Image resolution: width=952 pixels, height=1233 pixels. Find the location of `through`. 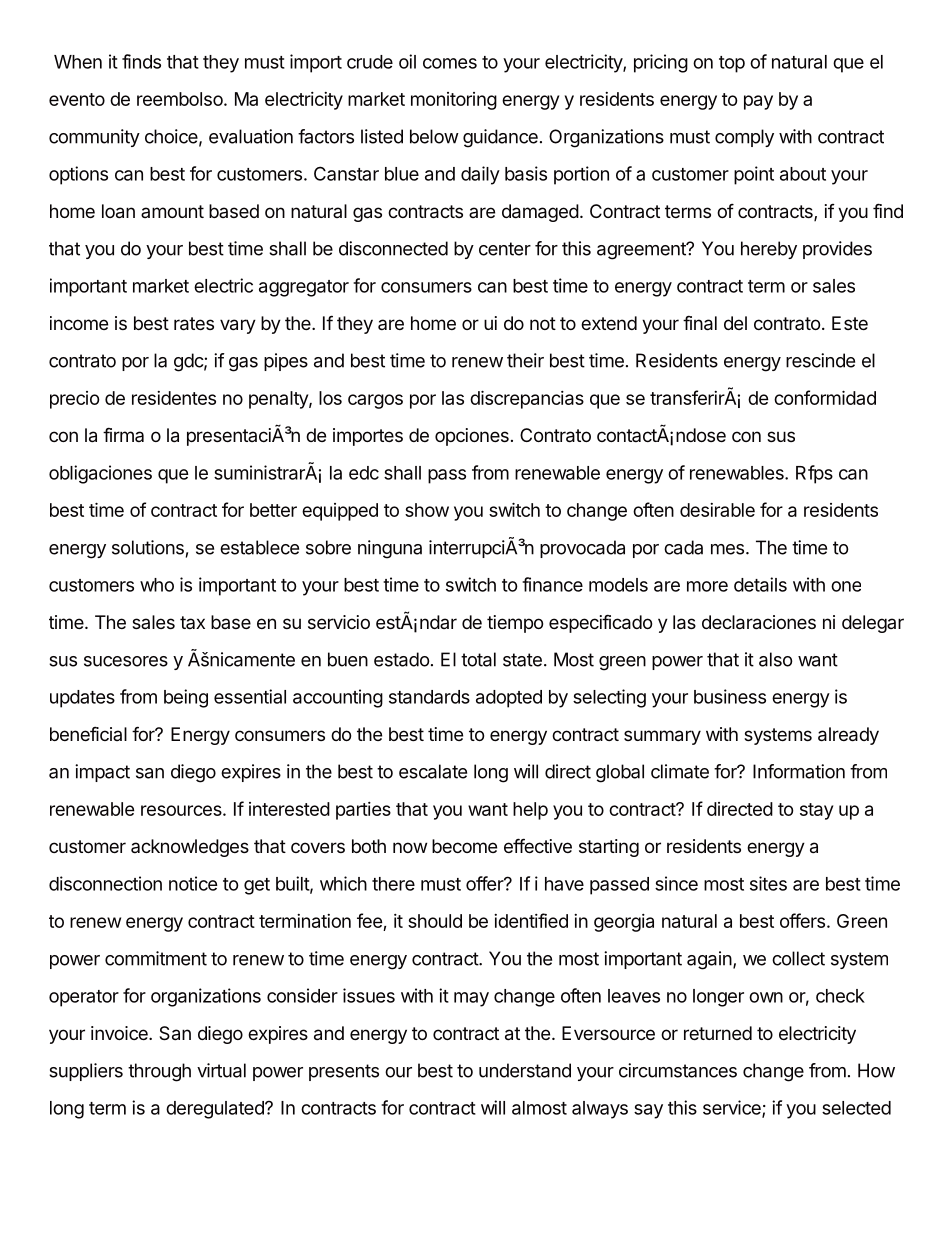

through is located at coordinates (159, 1072).
